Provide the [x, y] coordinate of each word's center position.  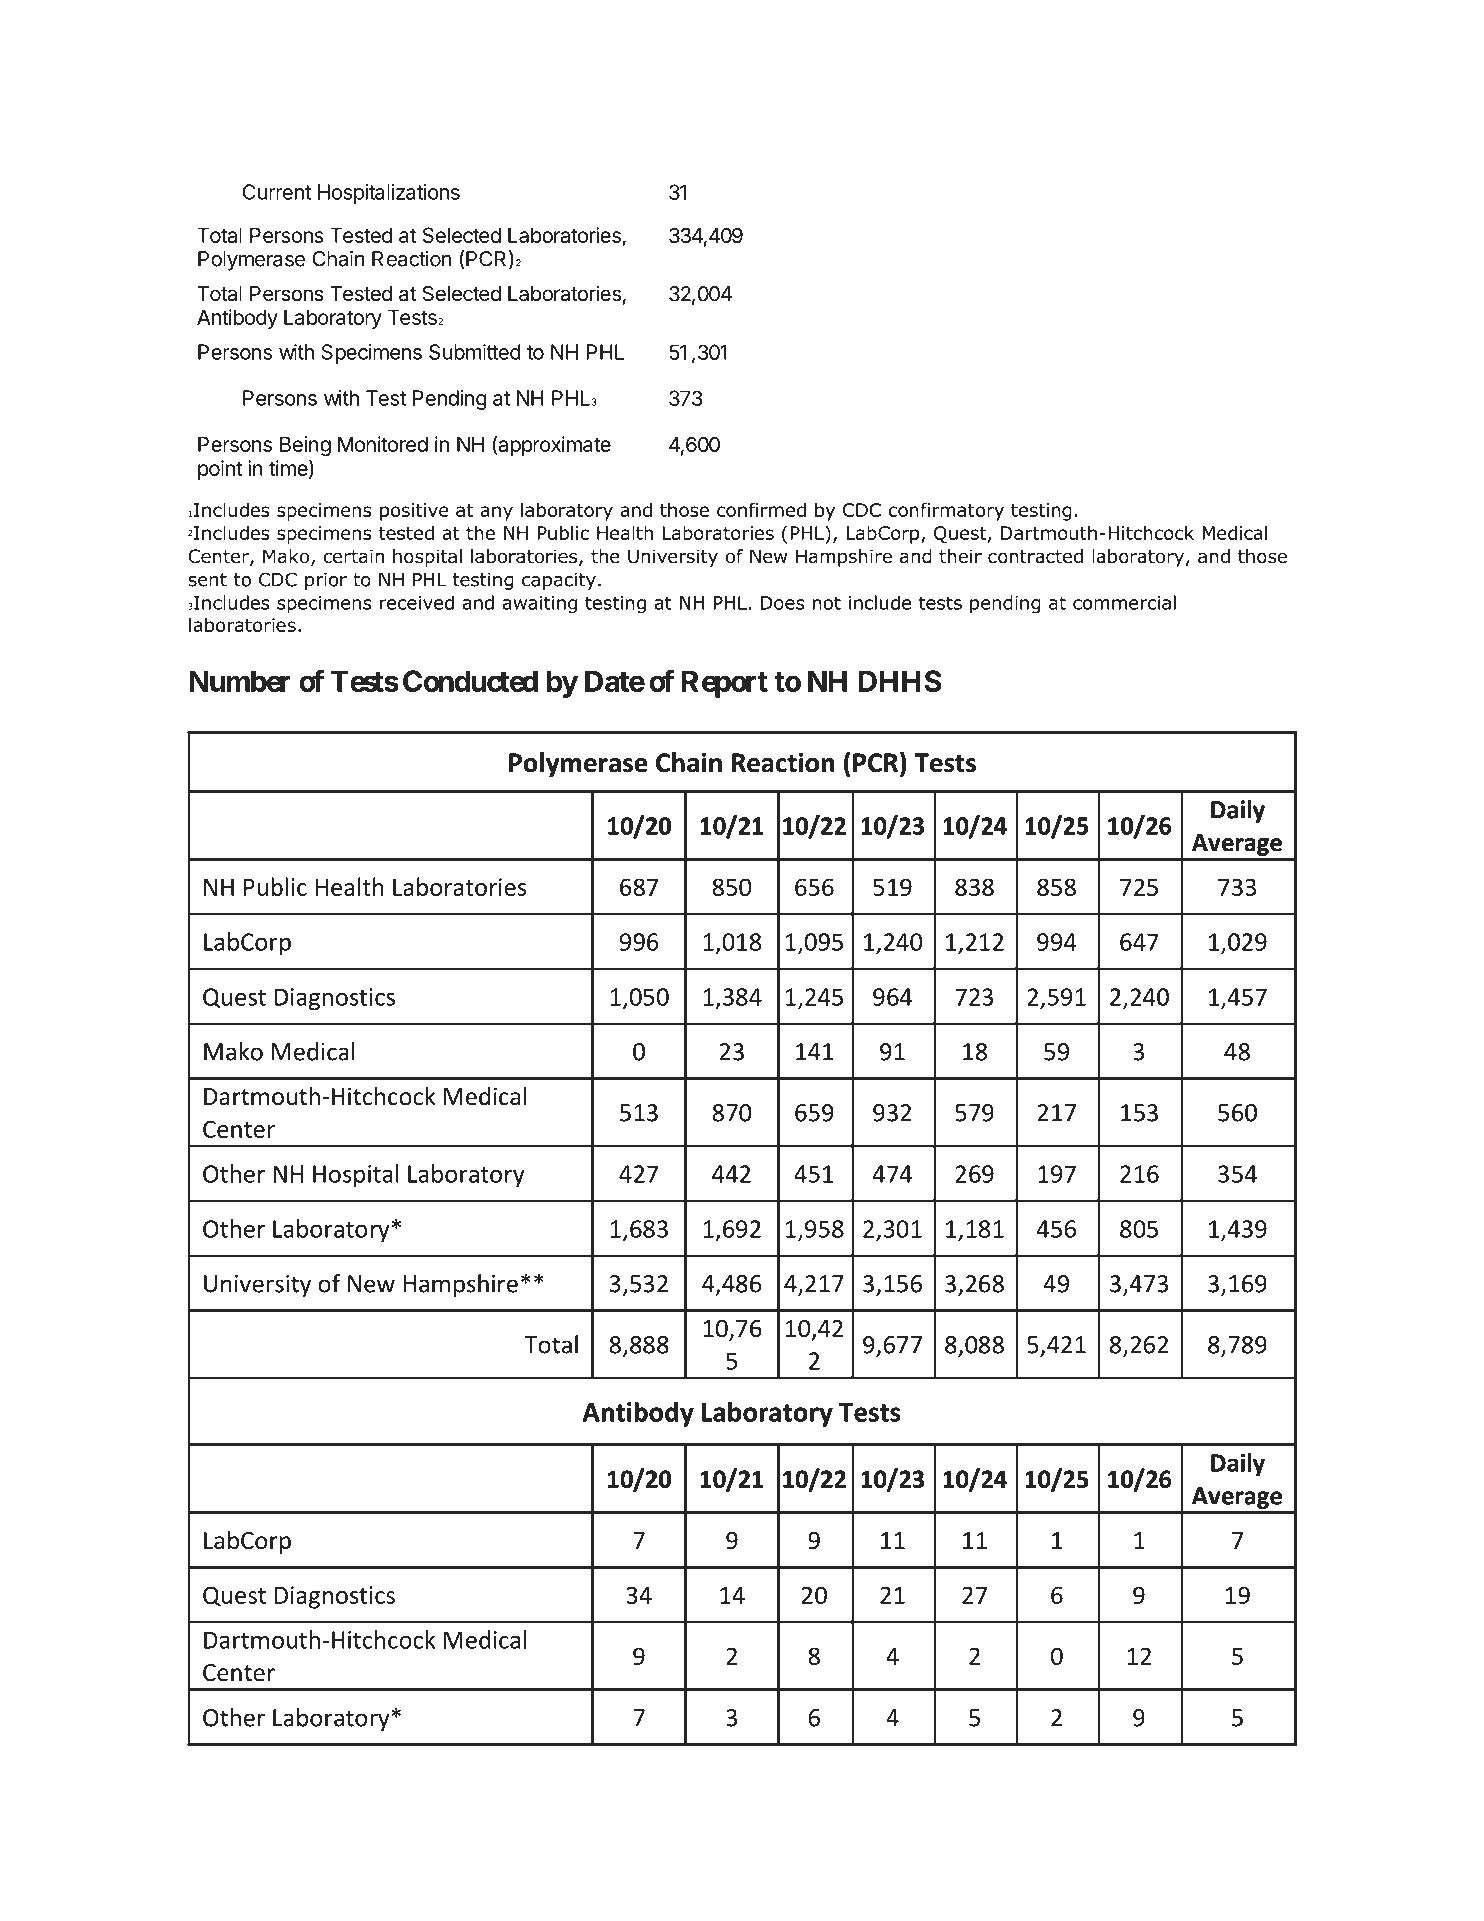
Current [276, 192]
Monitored [383, 444]
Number [239, 681]
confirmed [761, 509]
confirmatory [946, 511]
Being [305, 446]
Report [725, 684]
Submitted [475, 352]
